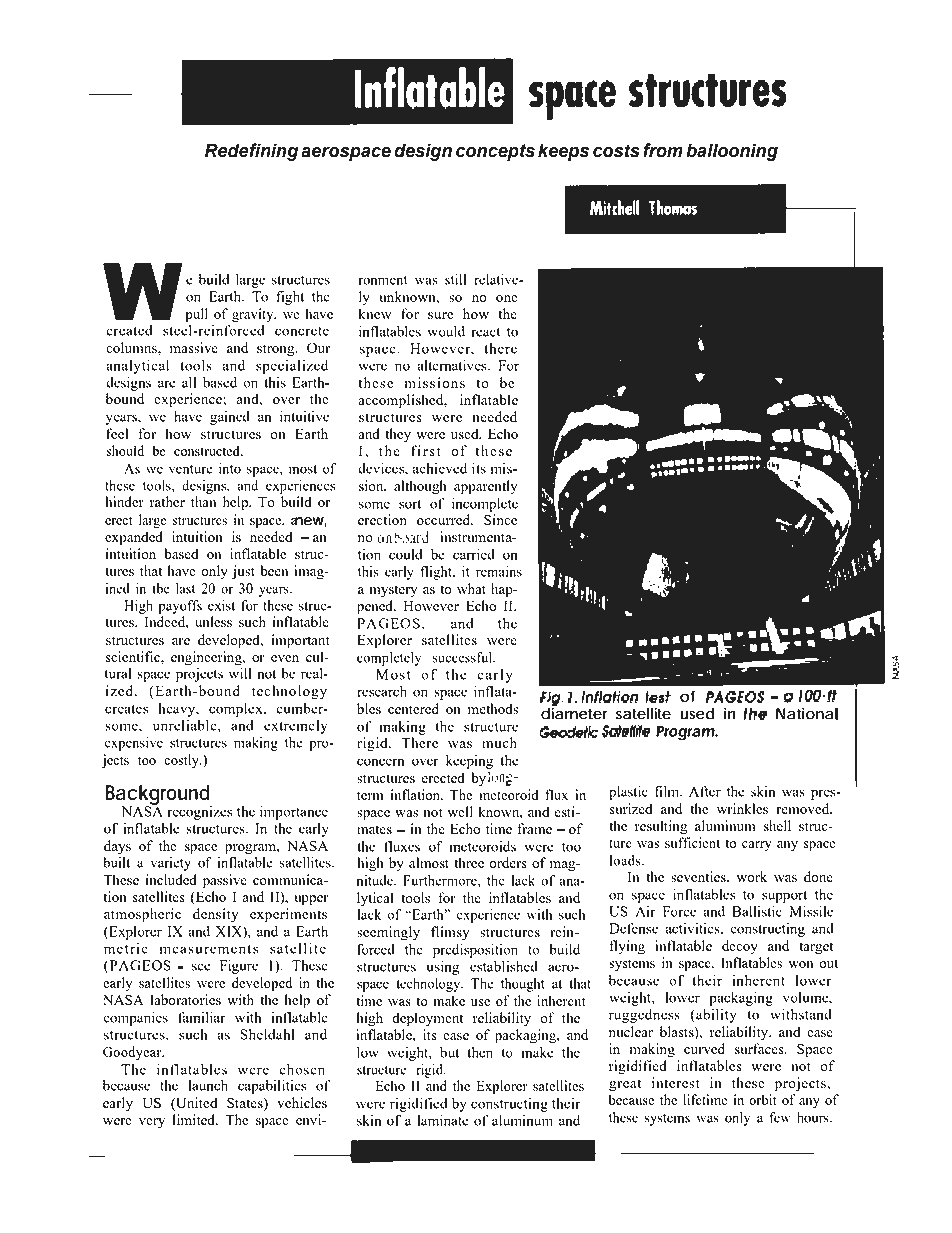 The width and height of the document is (952, 1233). Describe the element at coordinates (453, 365) in the document. I see `alternatives` at that location.
